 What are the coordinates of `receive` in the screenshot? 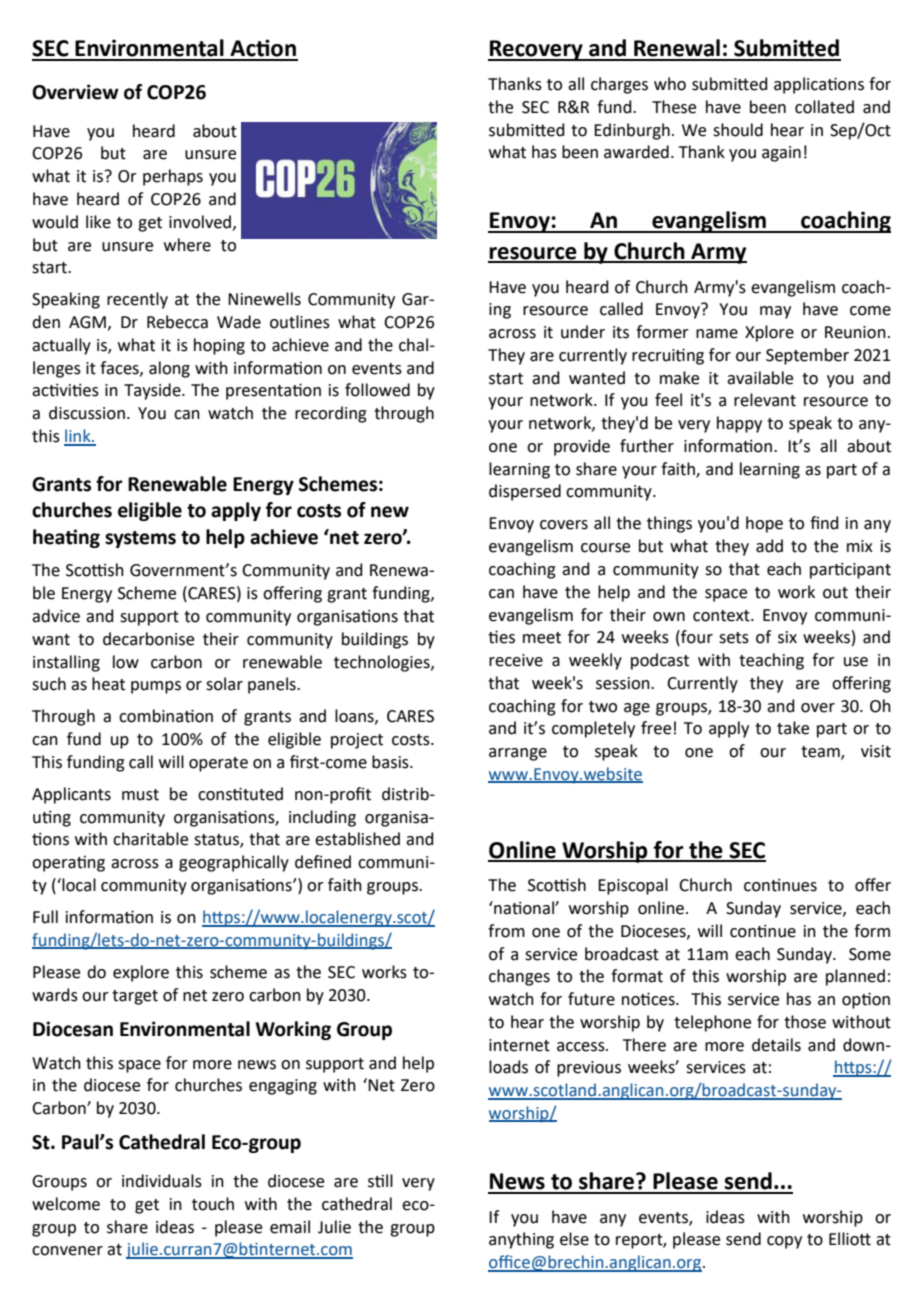 It's located at (516, 660).
